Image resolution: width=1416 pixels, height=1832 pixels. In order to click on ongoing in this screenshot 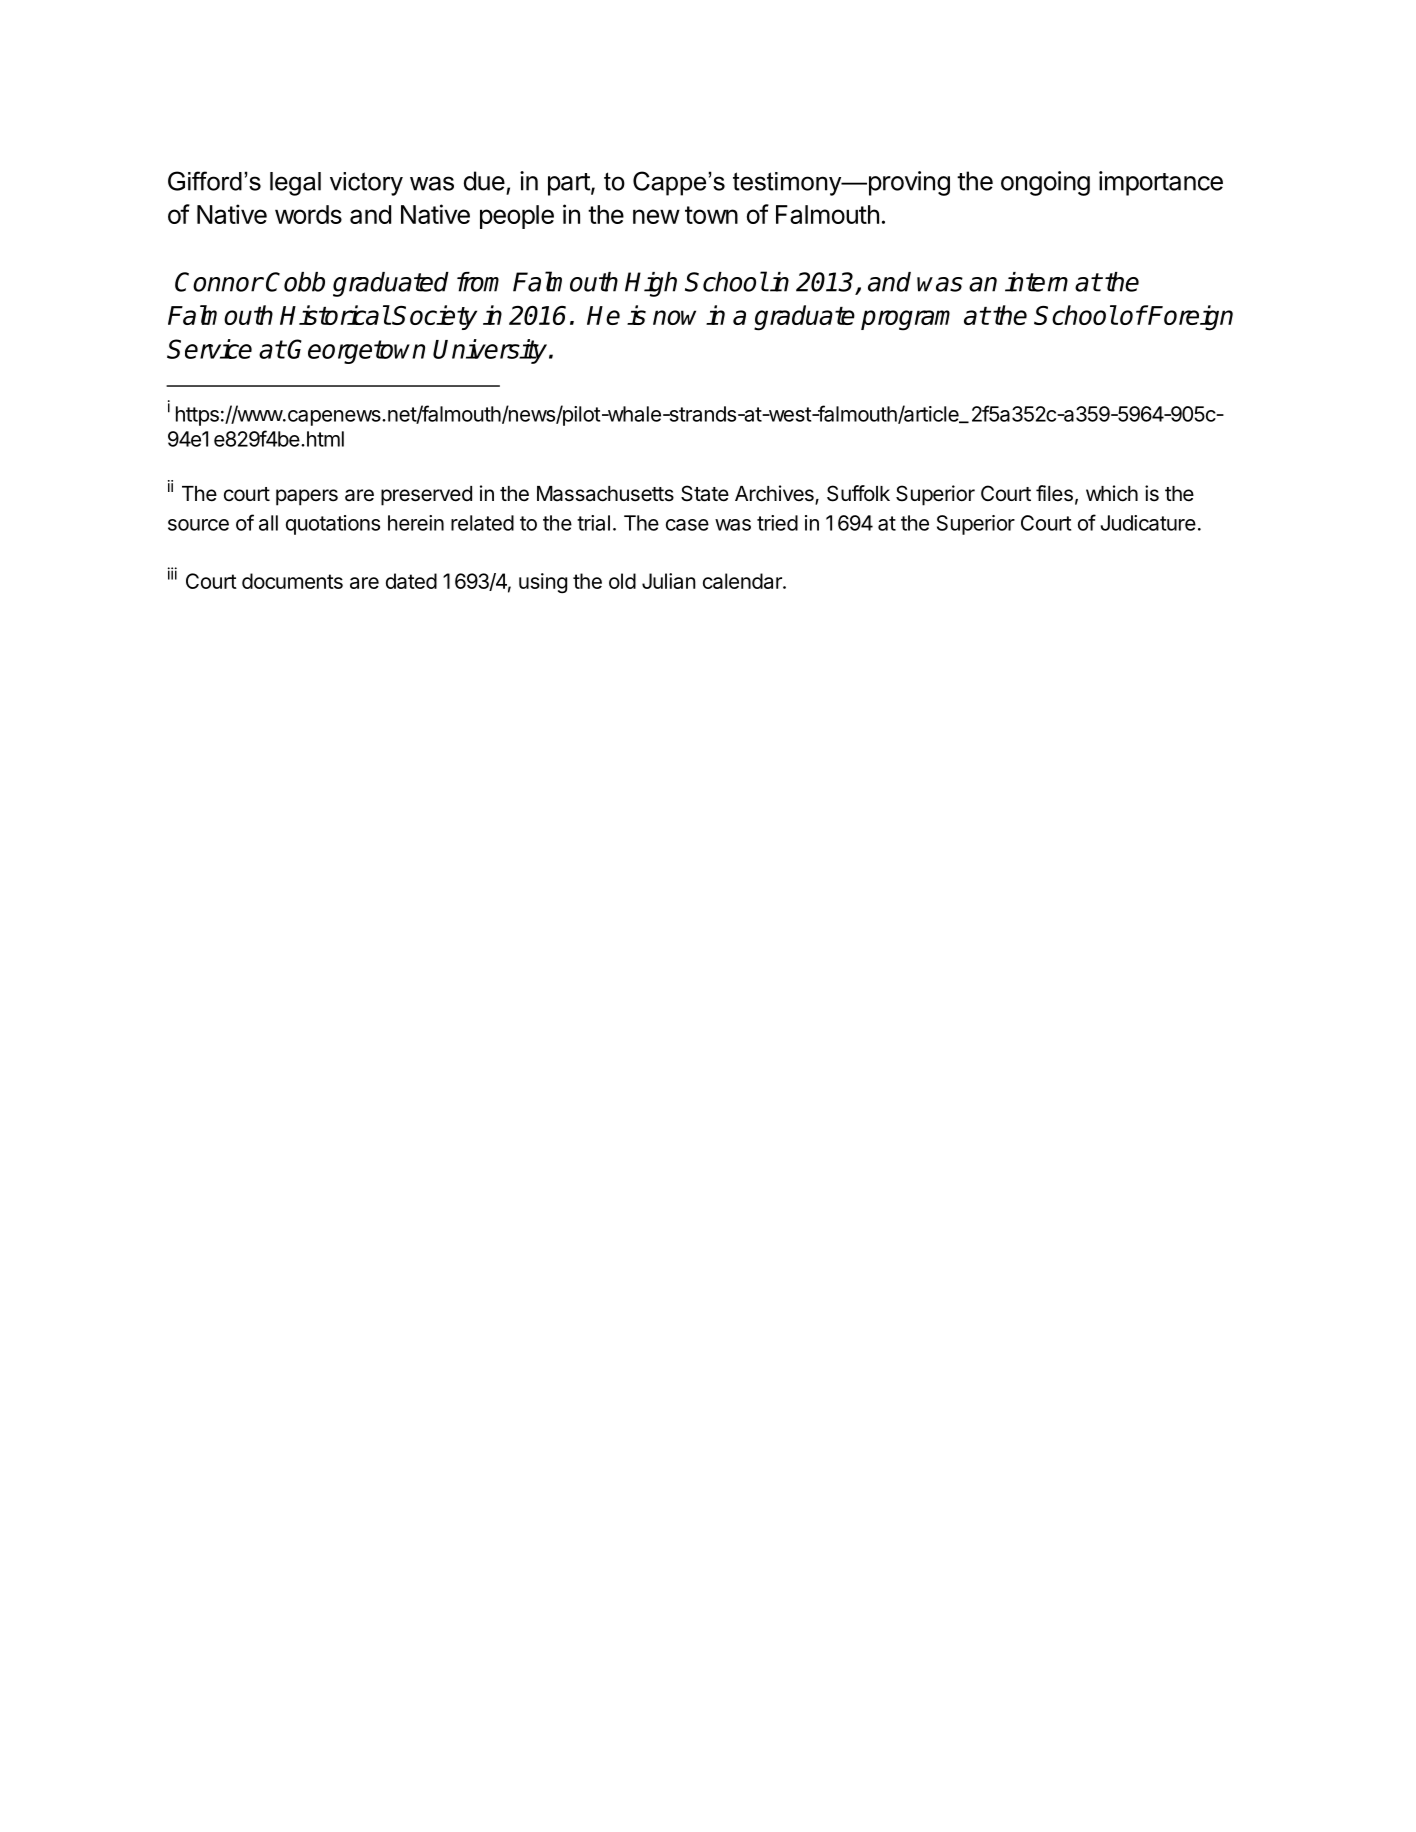, I will do `click(1045, 183)`.
